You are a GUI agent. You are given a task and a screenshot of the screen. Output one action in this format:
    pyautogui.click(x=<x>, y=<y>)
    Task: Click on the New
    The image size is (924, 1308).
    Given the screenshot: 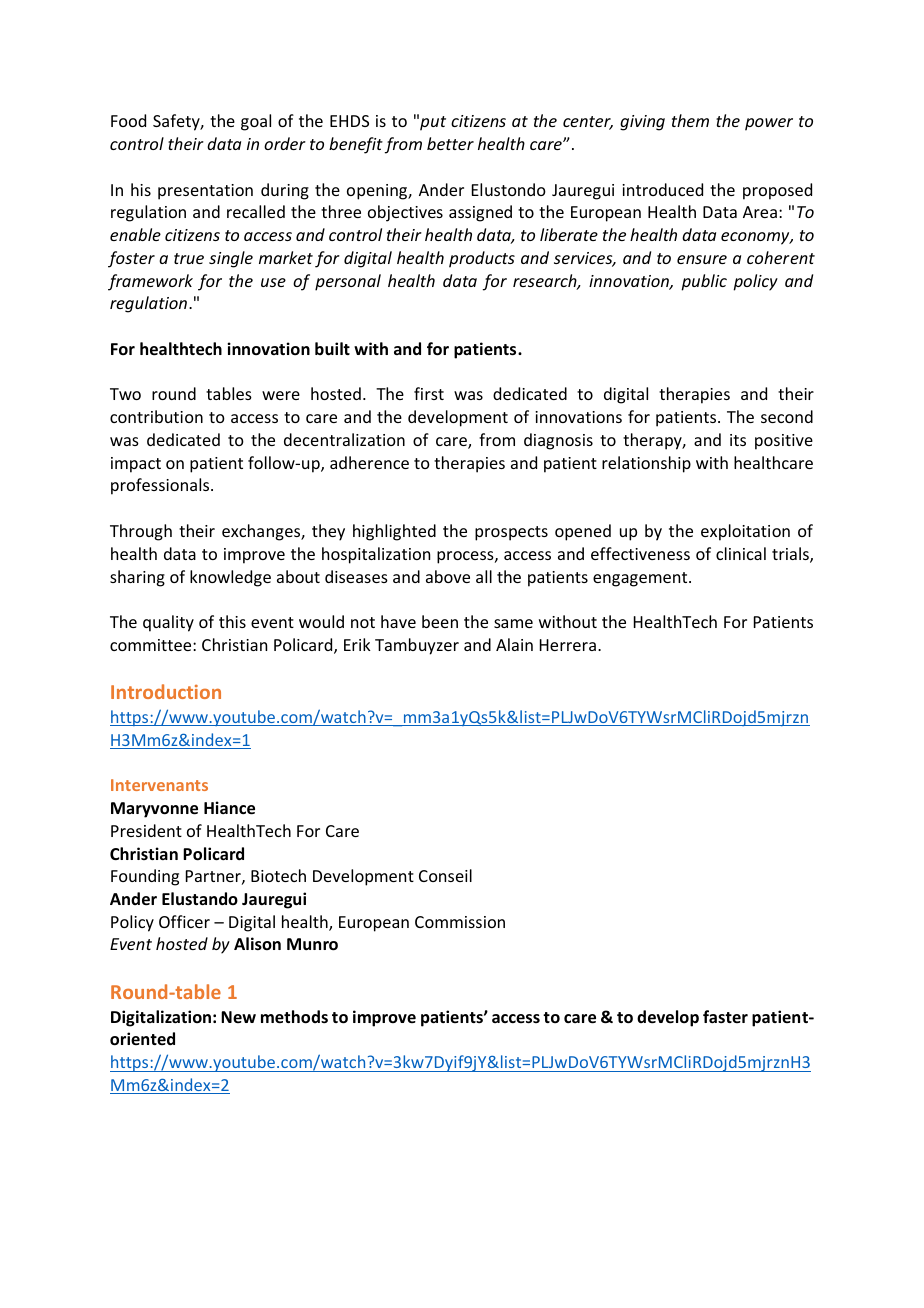 What is the action you would take?
    pyautogui.click(x=238, y=1017)
